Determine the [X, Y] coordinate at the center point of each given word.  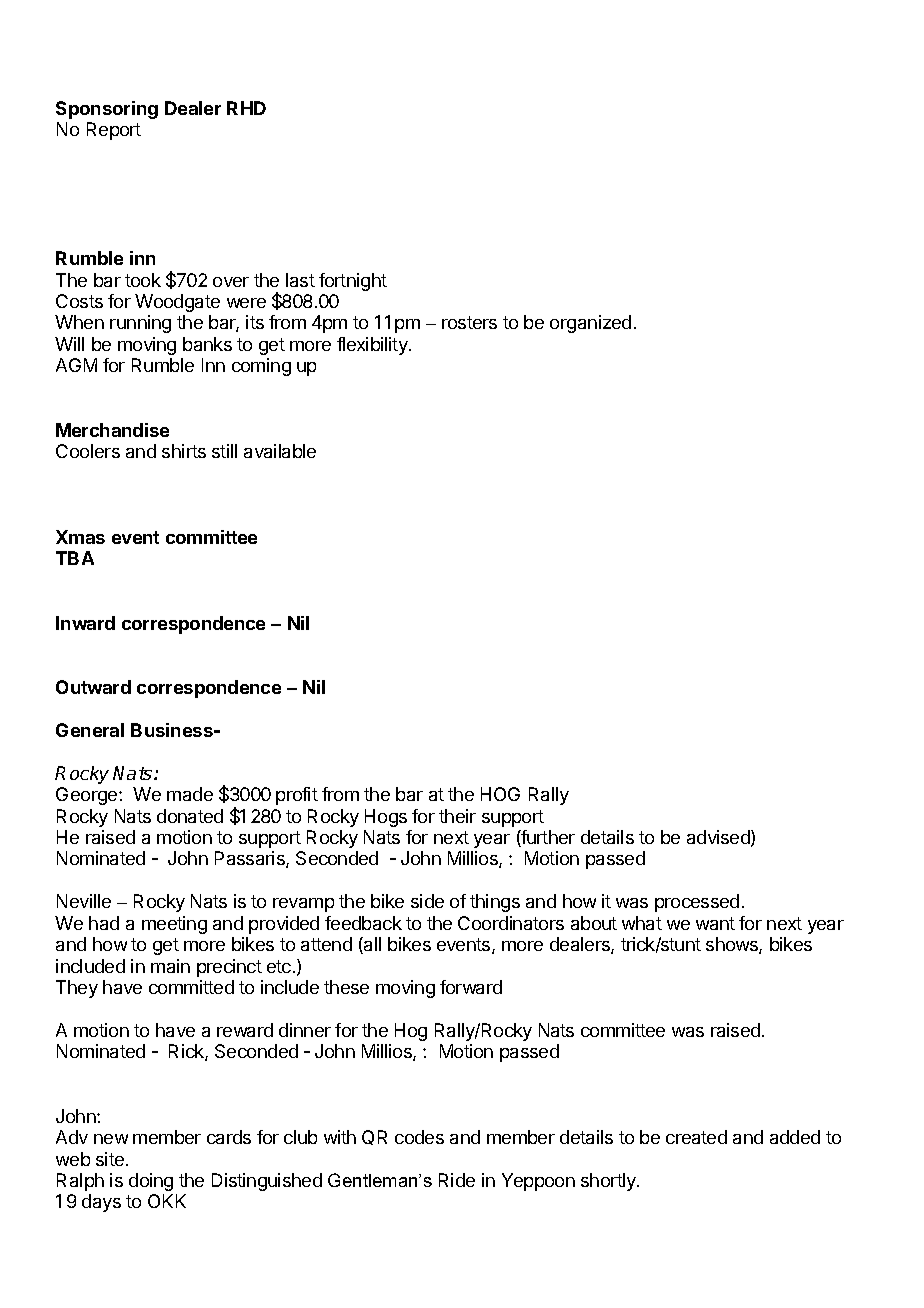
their [457, 816]
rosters [469, 322]
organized [590, 324]
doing [151, 1182]
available [280, 451]
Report [114, 131]
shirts [184, 451]
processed [697, 903]
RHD [246, 108]
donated [190, 816]
